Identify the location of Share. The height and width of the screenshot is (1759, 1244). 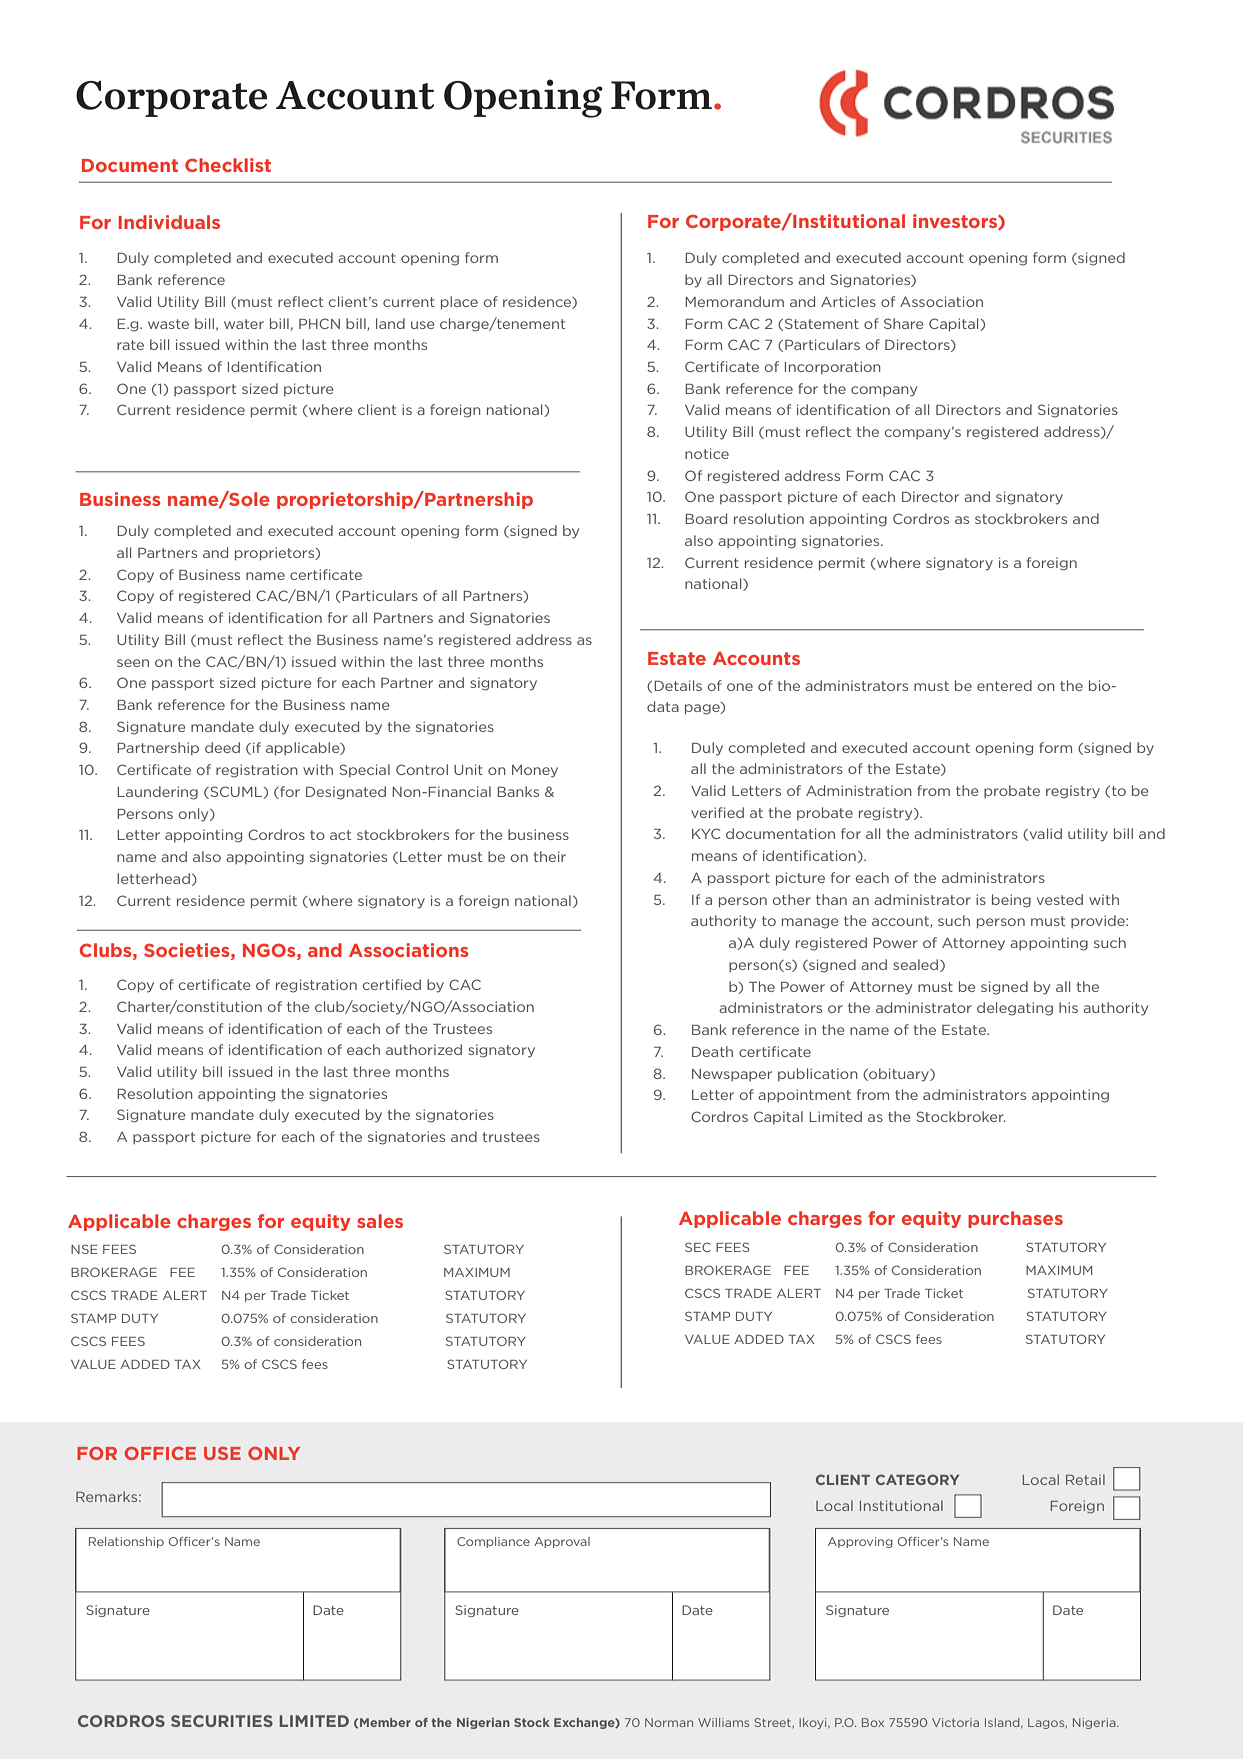
(903, 323).
